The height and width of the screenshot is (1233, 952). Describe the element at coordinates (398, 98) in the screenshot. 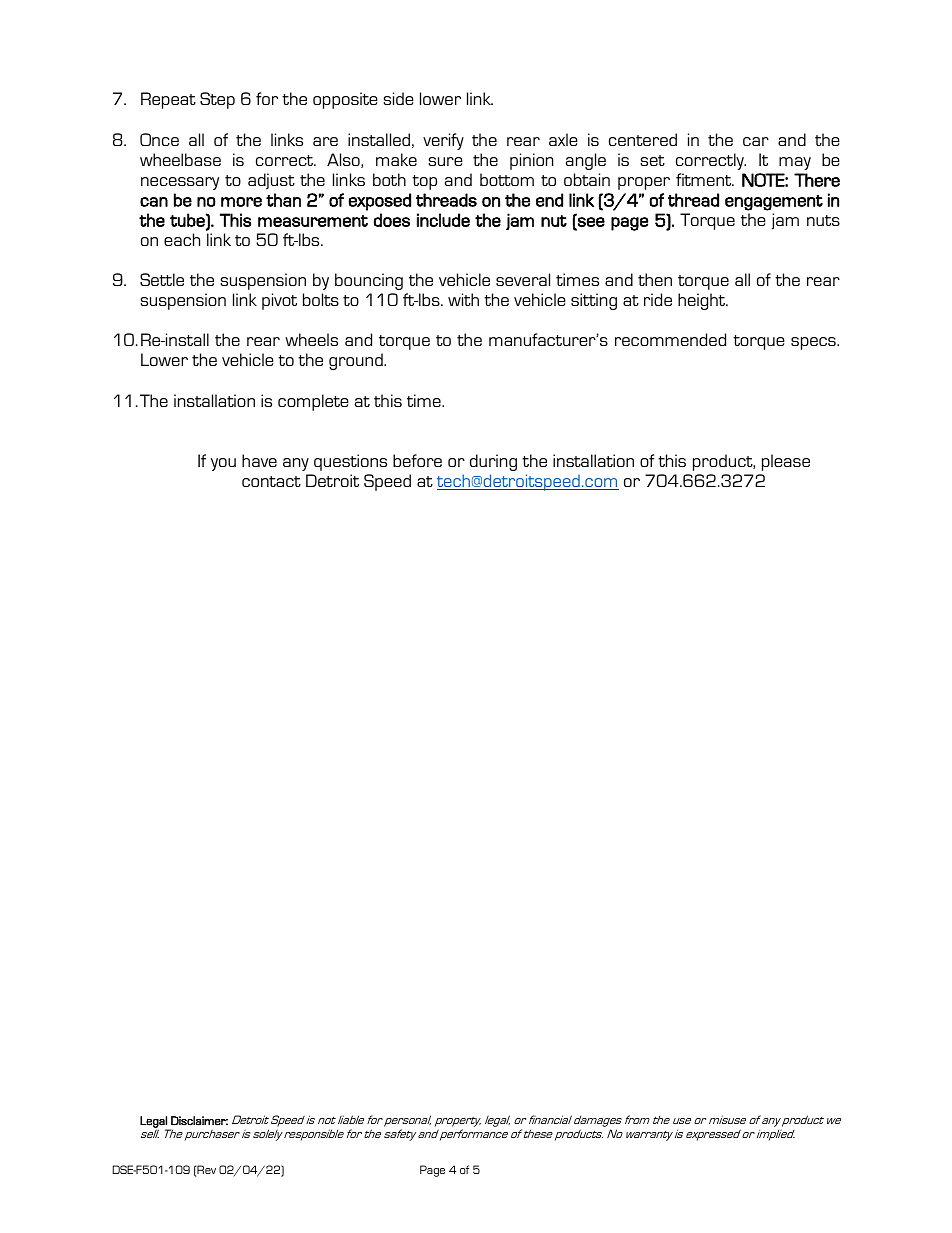

I see `side` at that location.
